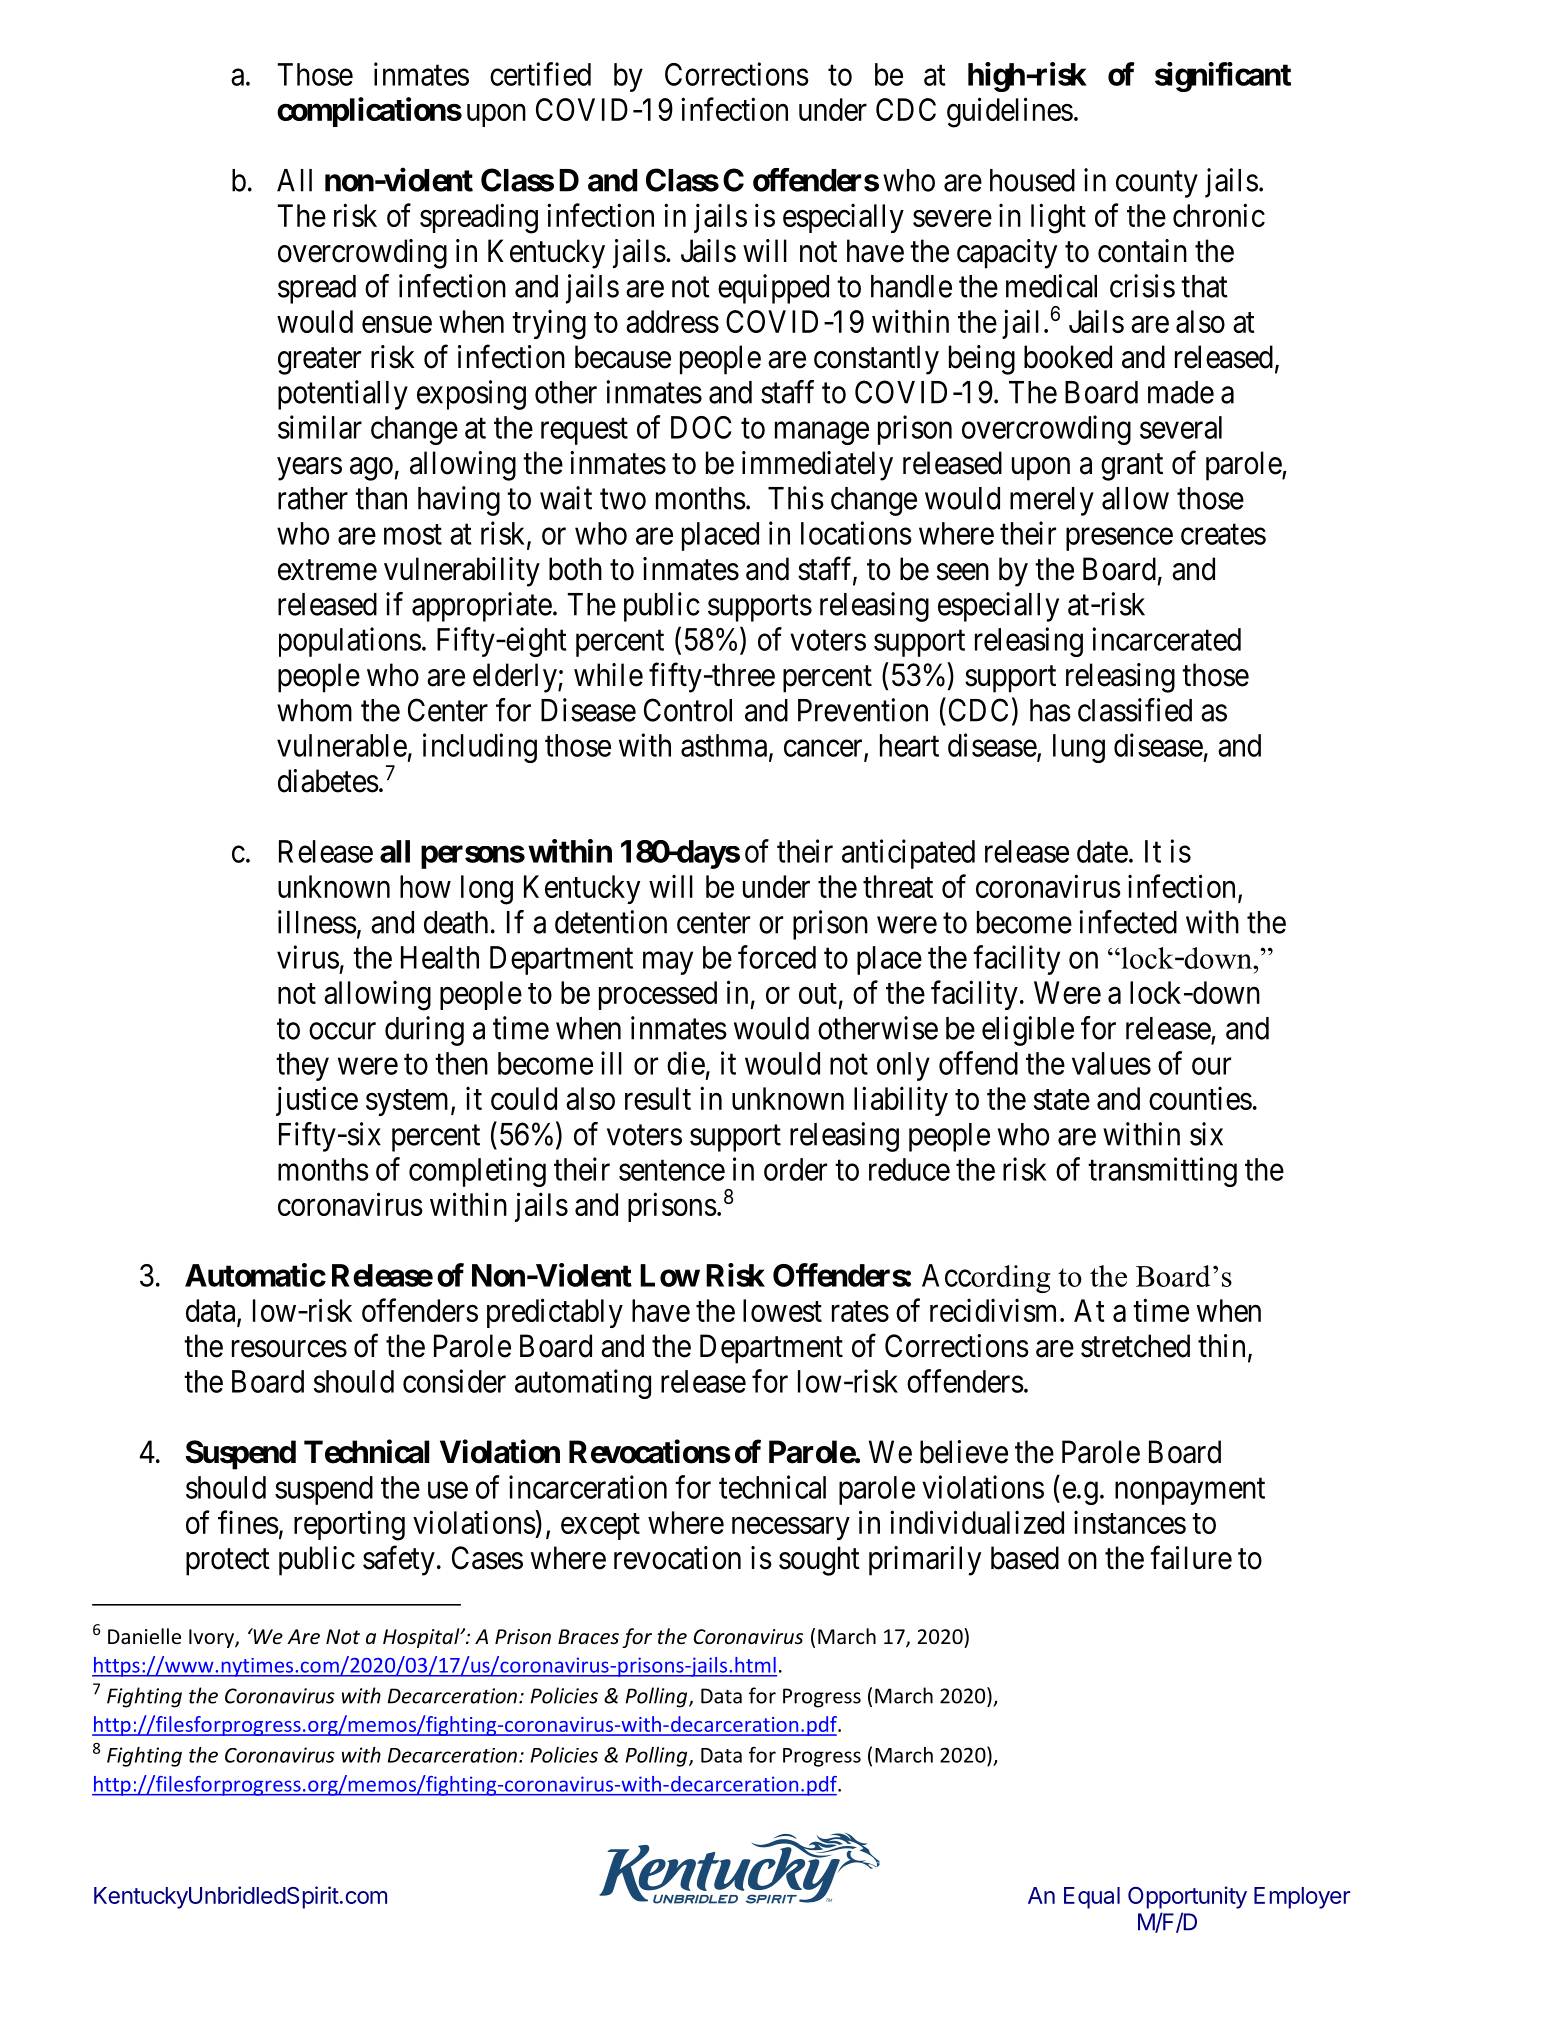 This screenshot has height=2027, width=1567. What do you see at coordinates (668, 963) in the screenshot?
I see `may` at bounding box center [668, 963].
